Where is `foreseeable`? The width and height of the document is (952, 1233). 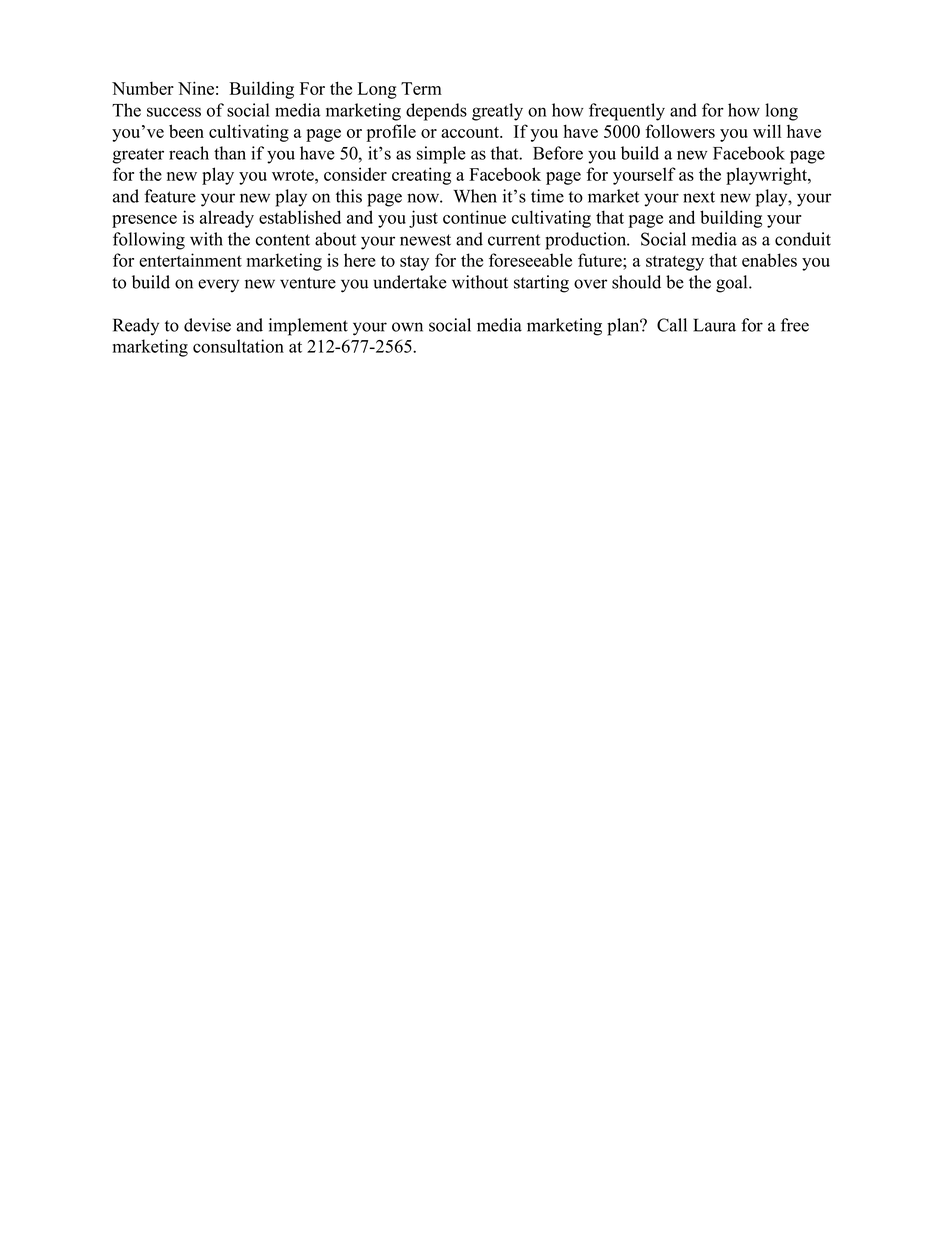
foreseeable is located at coordinates (530, 260).
